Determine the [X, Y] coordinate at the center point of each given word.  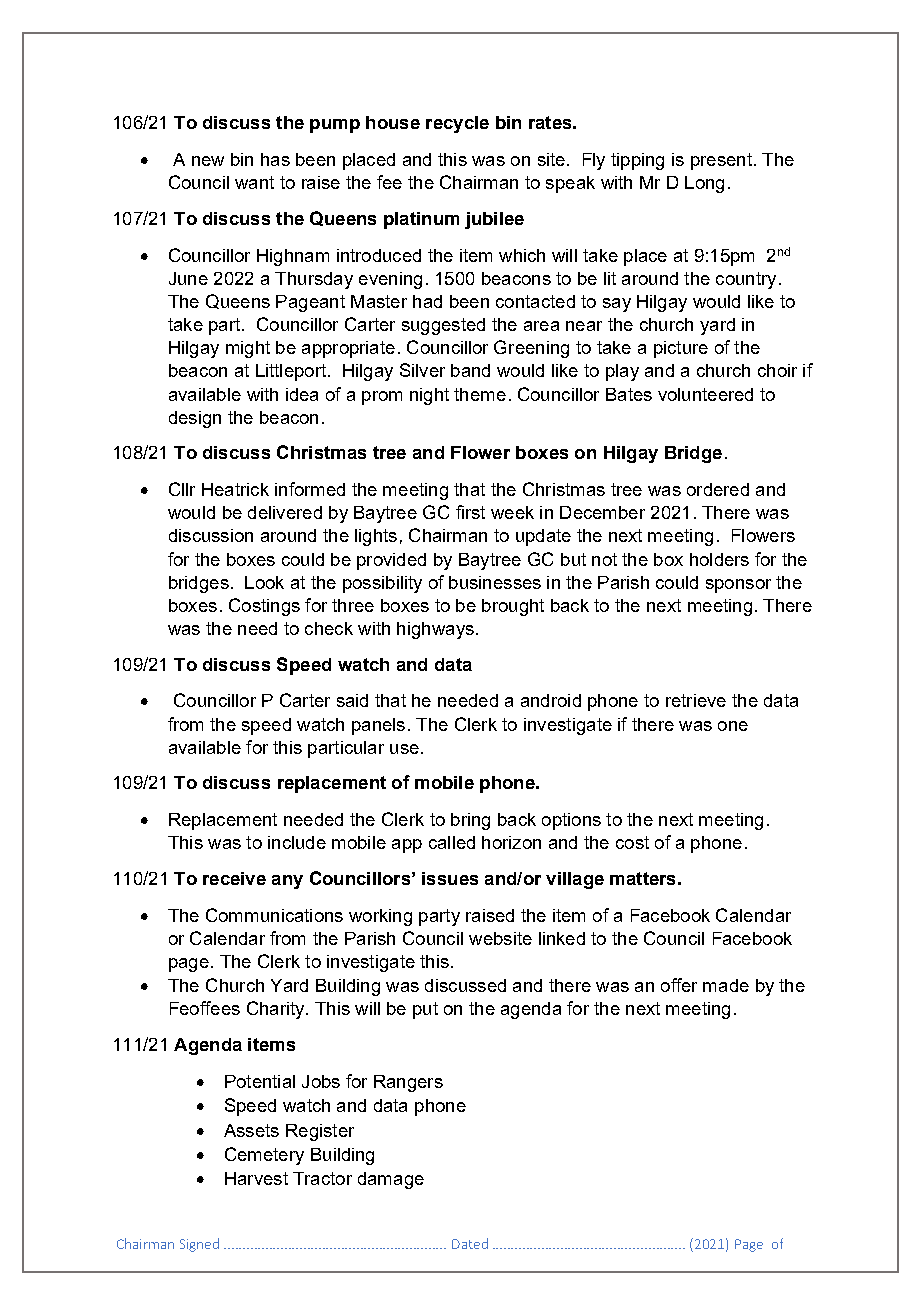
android [551, 700]
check [329, 628]
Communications [274, 915]
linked [562, 938]
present [721, 161]
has [275, 159]
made [726, 985]
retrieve [696, 700]
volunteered [705, 394]
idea [302, 394]
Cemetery [264, 1156]
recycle [457, 124]
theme [480, 394]
